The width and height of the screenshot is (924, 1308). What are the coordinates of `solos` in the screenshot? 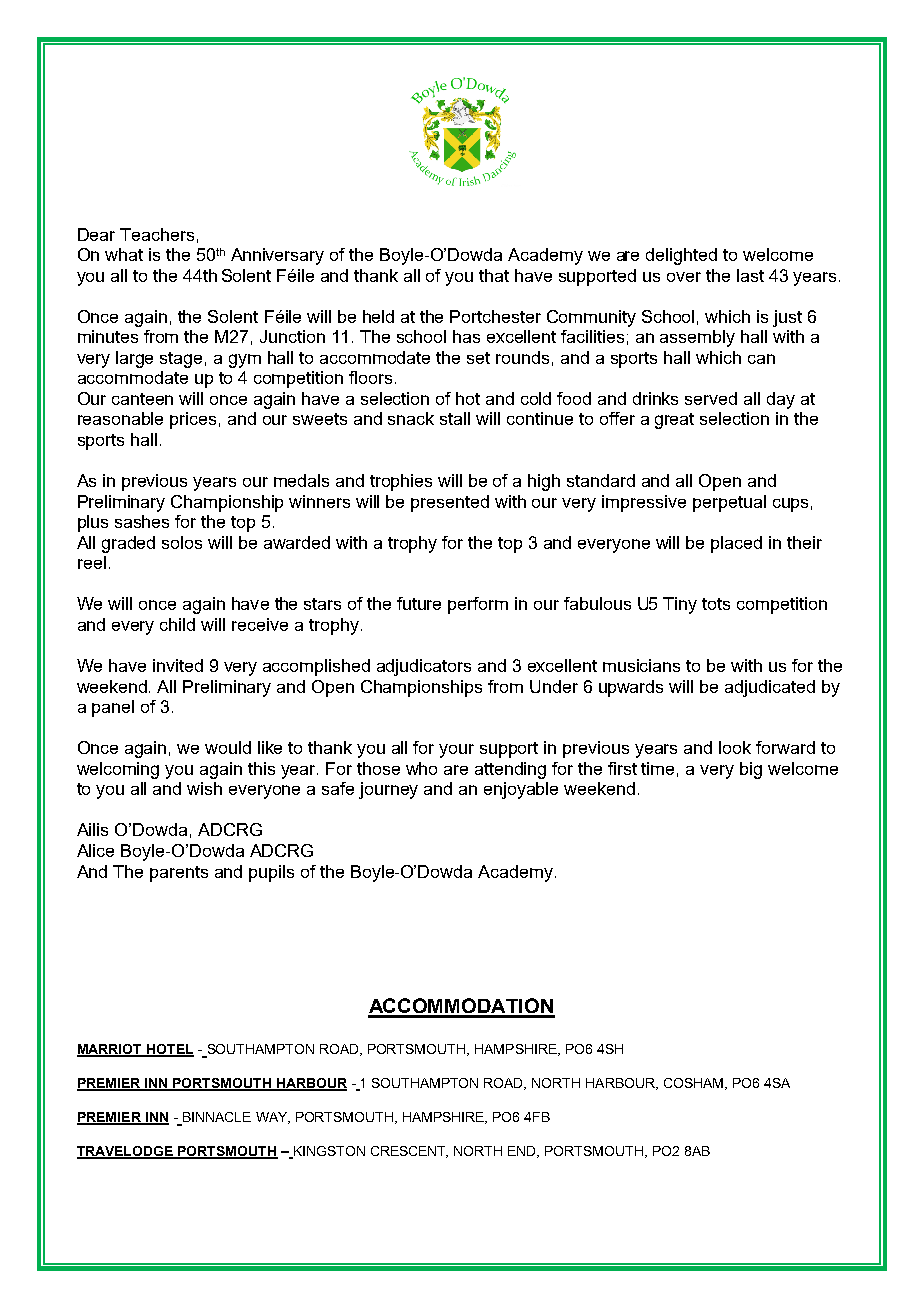 It's located at (182, 542).
